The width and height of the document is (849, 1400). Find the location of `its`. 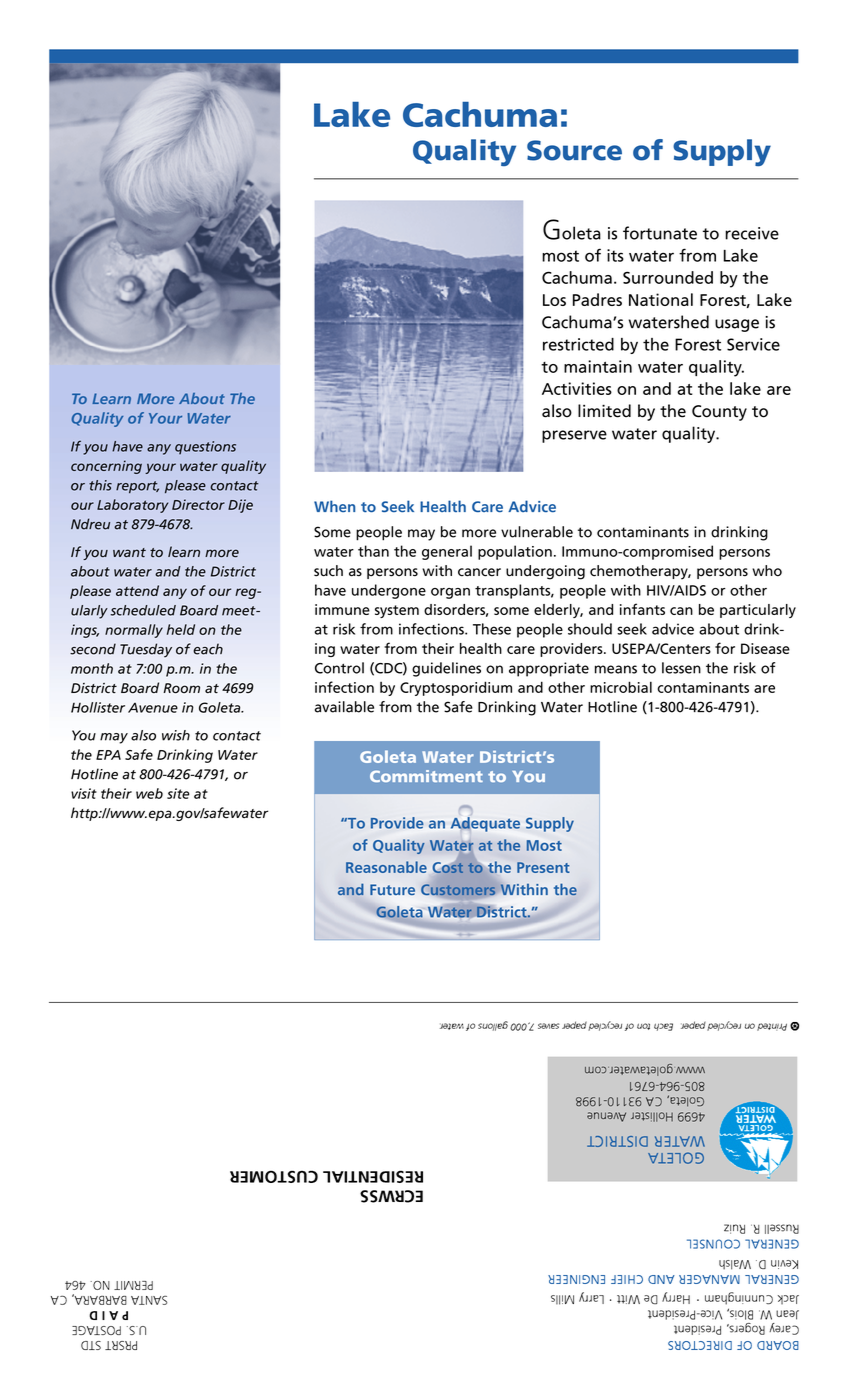

its is located at coordinates (615, 255).
